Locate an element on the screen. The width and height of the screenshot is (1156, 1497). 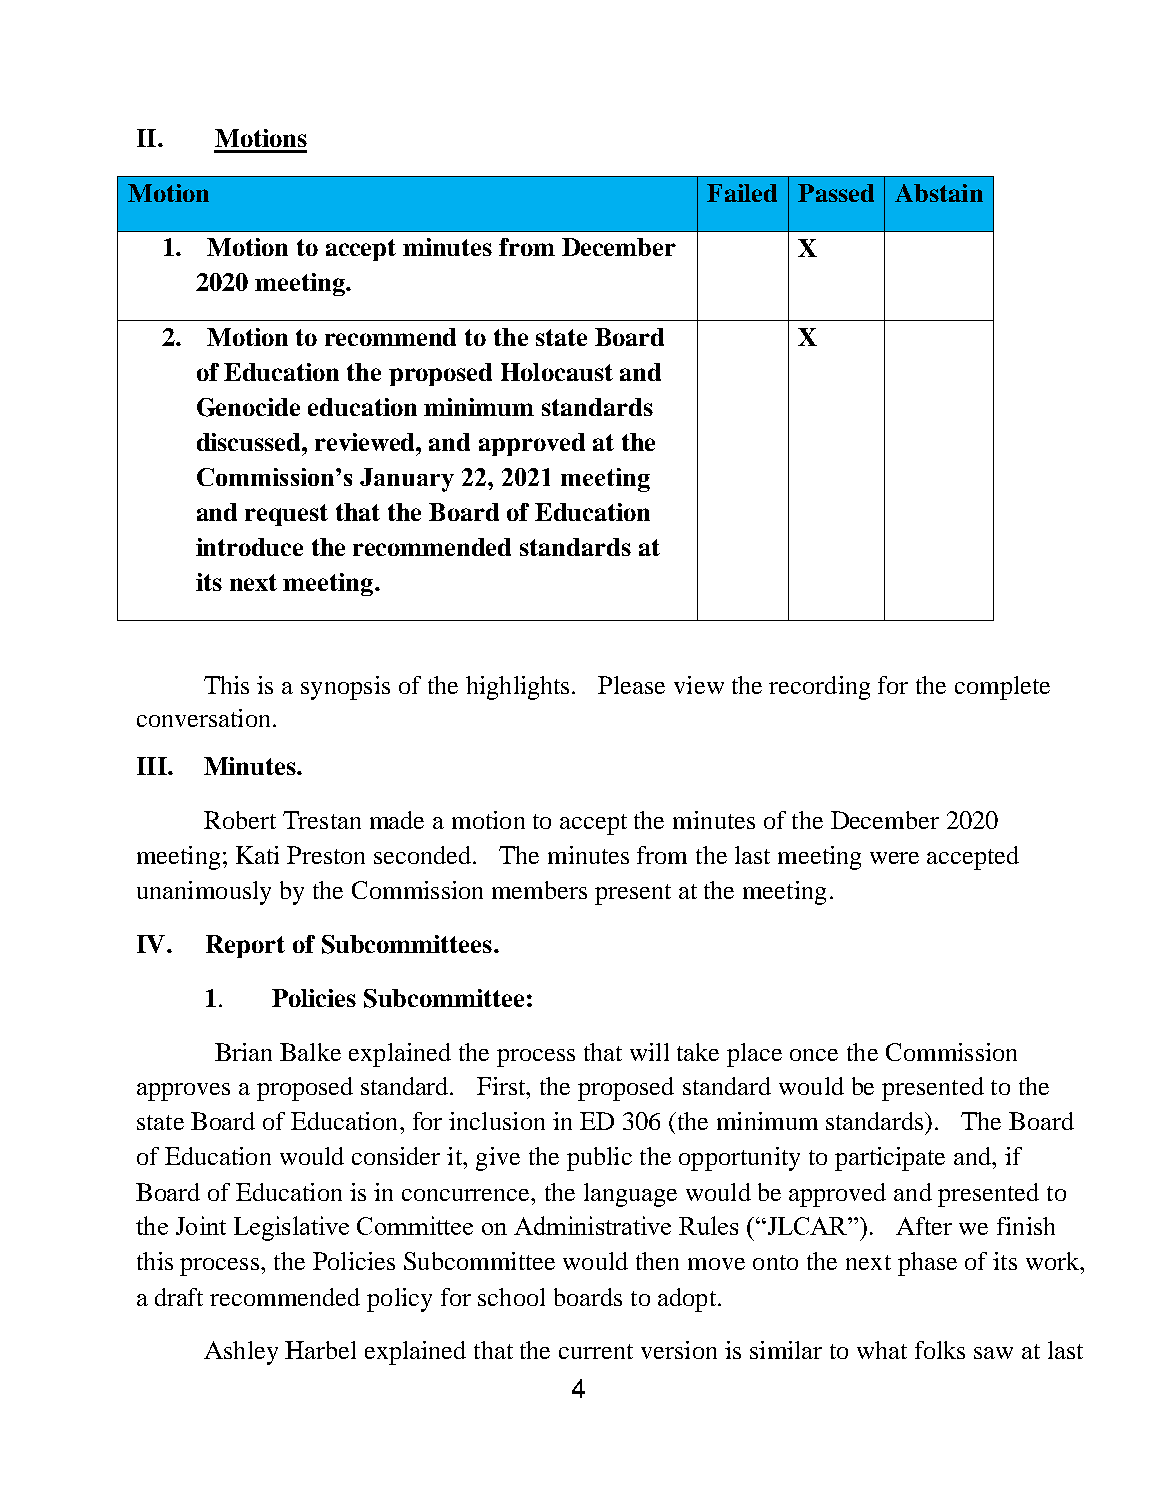
Please is located at coordinates (631, 685).
